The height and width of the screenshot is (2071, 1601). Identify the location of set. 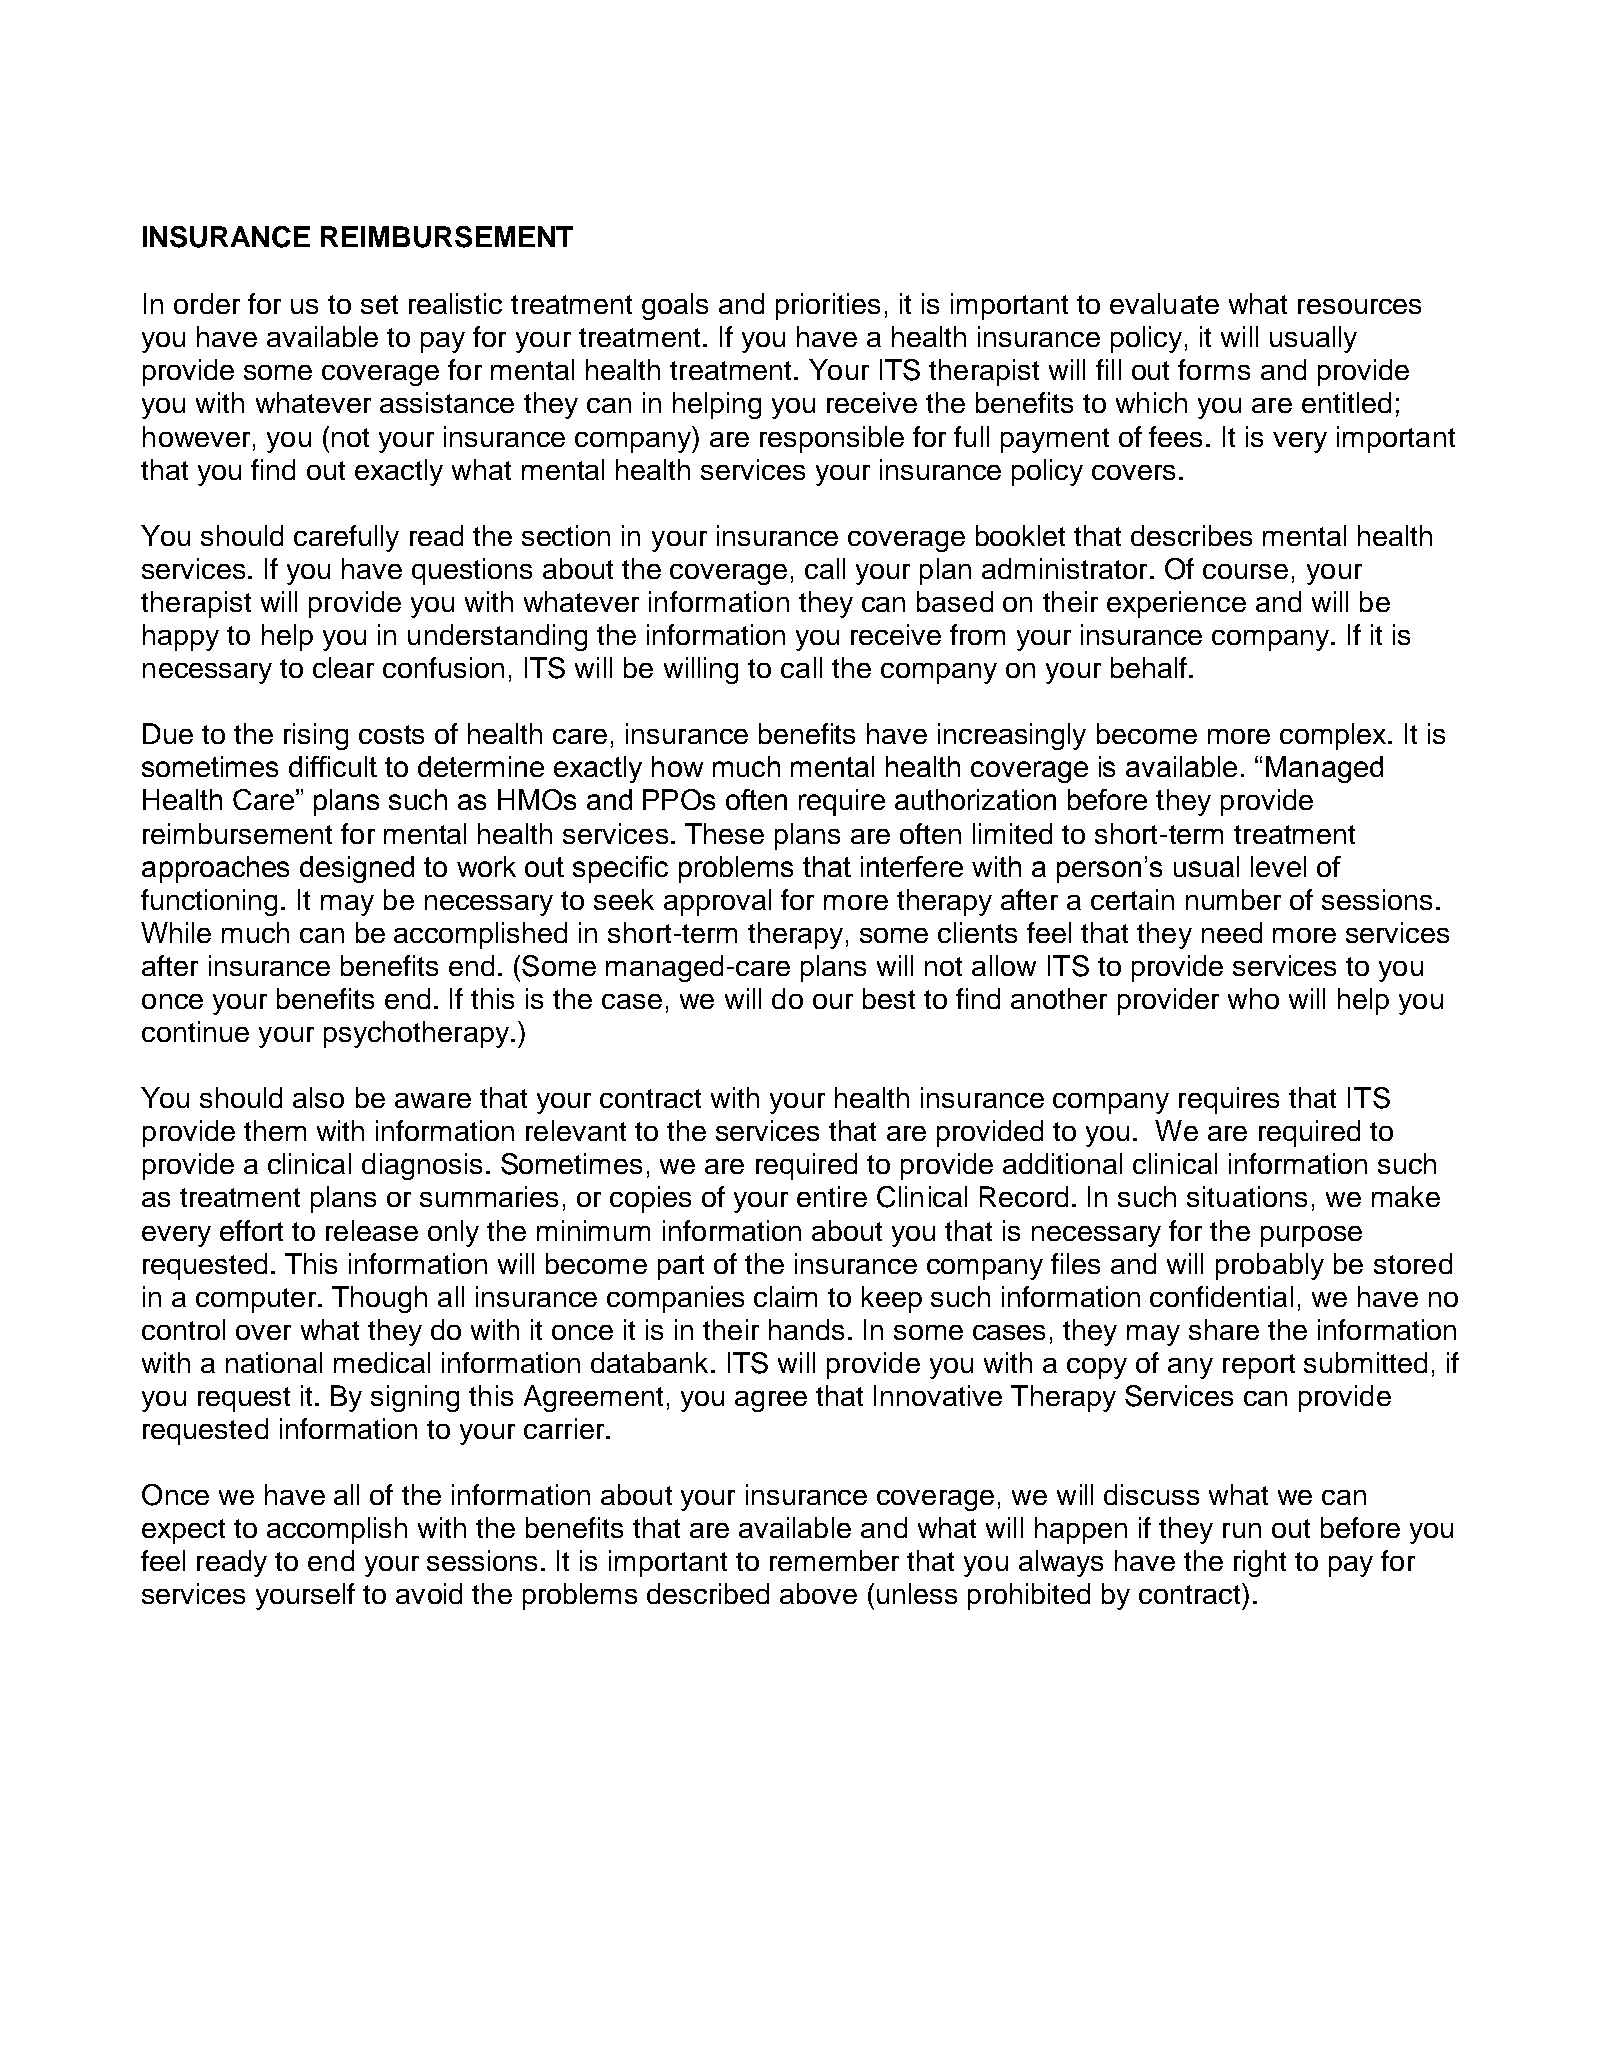
(379, 304).
